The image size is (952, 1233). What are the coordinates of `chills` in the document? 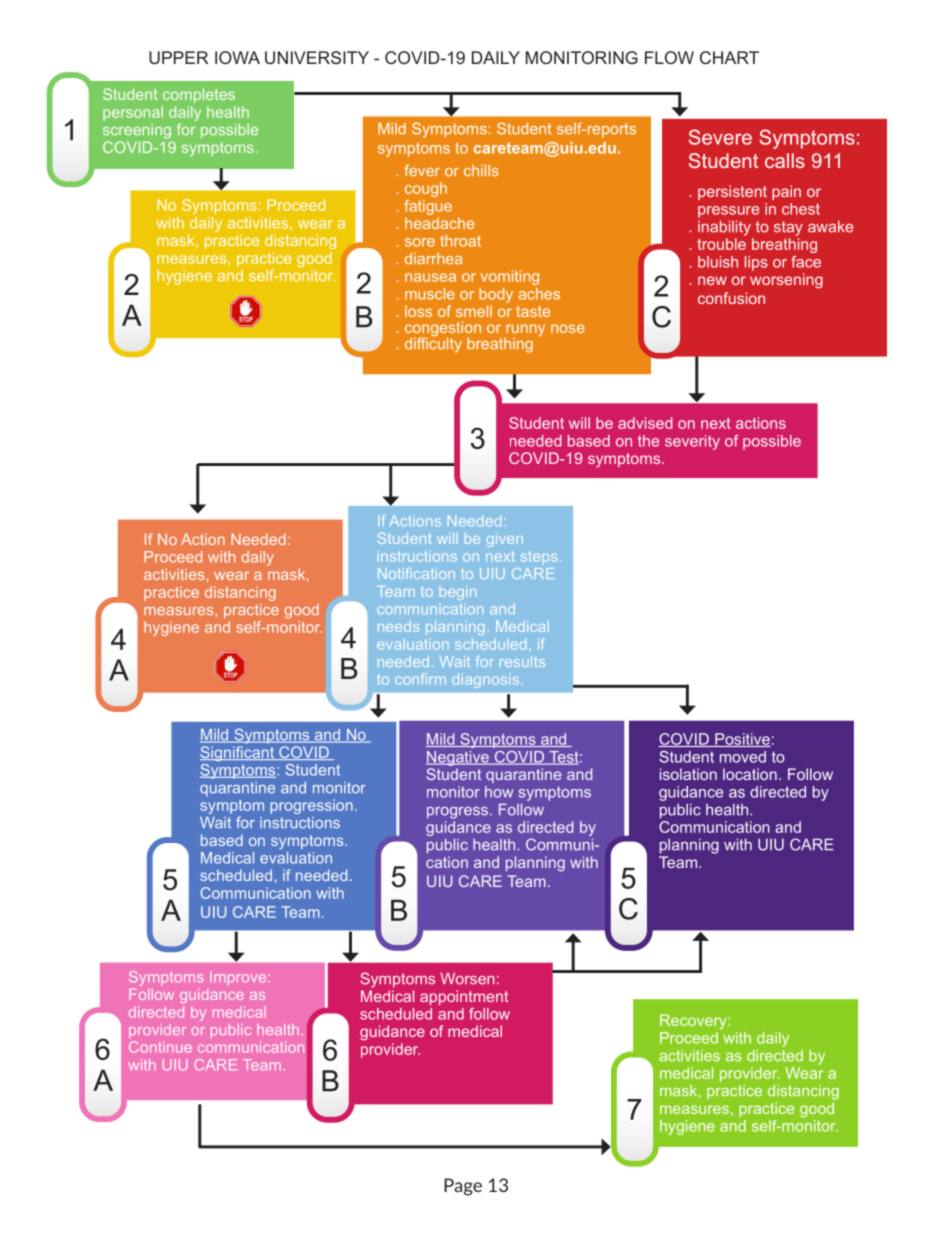 It's located at (481, 171).
